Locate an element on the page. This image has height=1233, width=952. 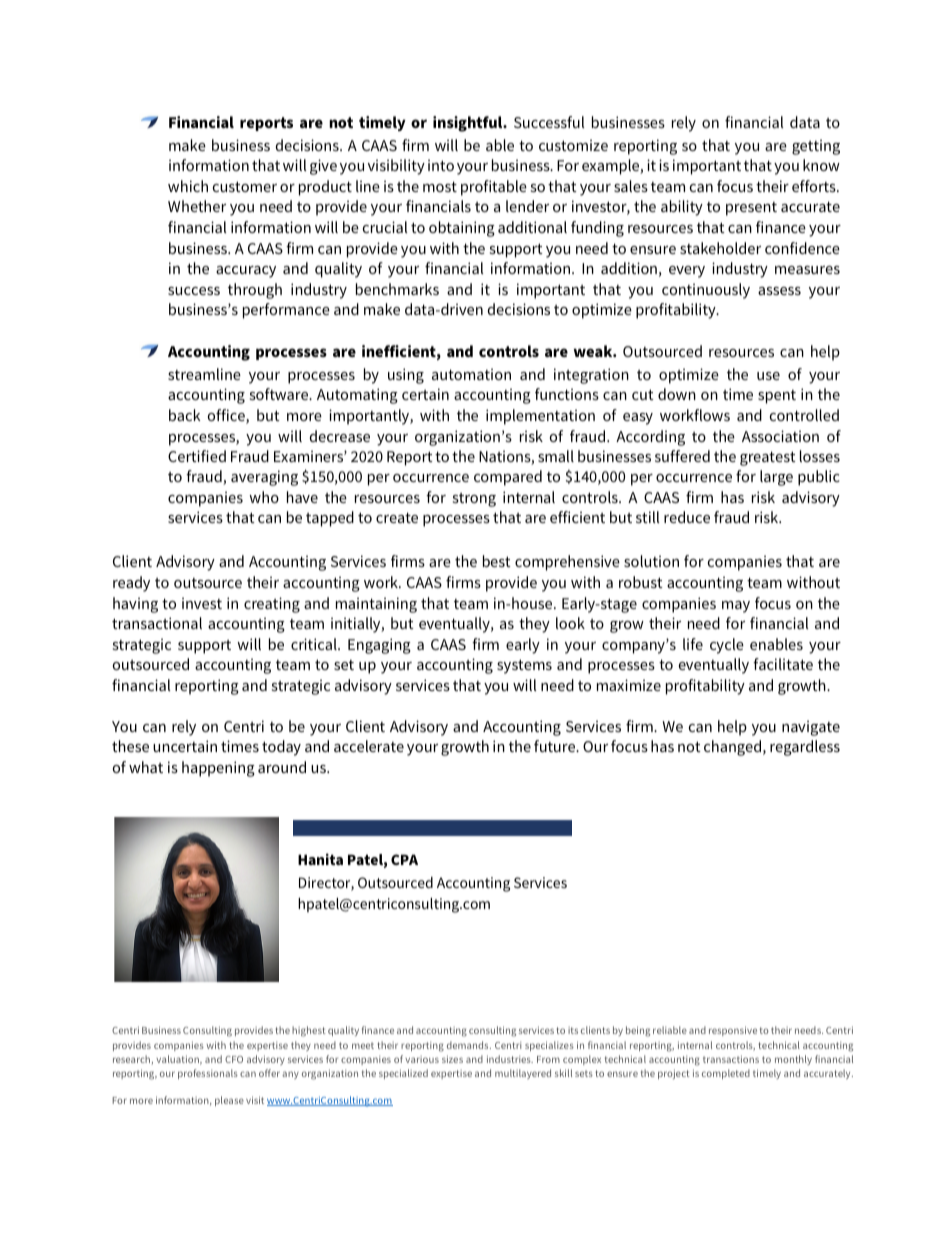
regardless is located at coordinates (805, 748).
